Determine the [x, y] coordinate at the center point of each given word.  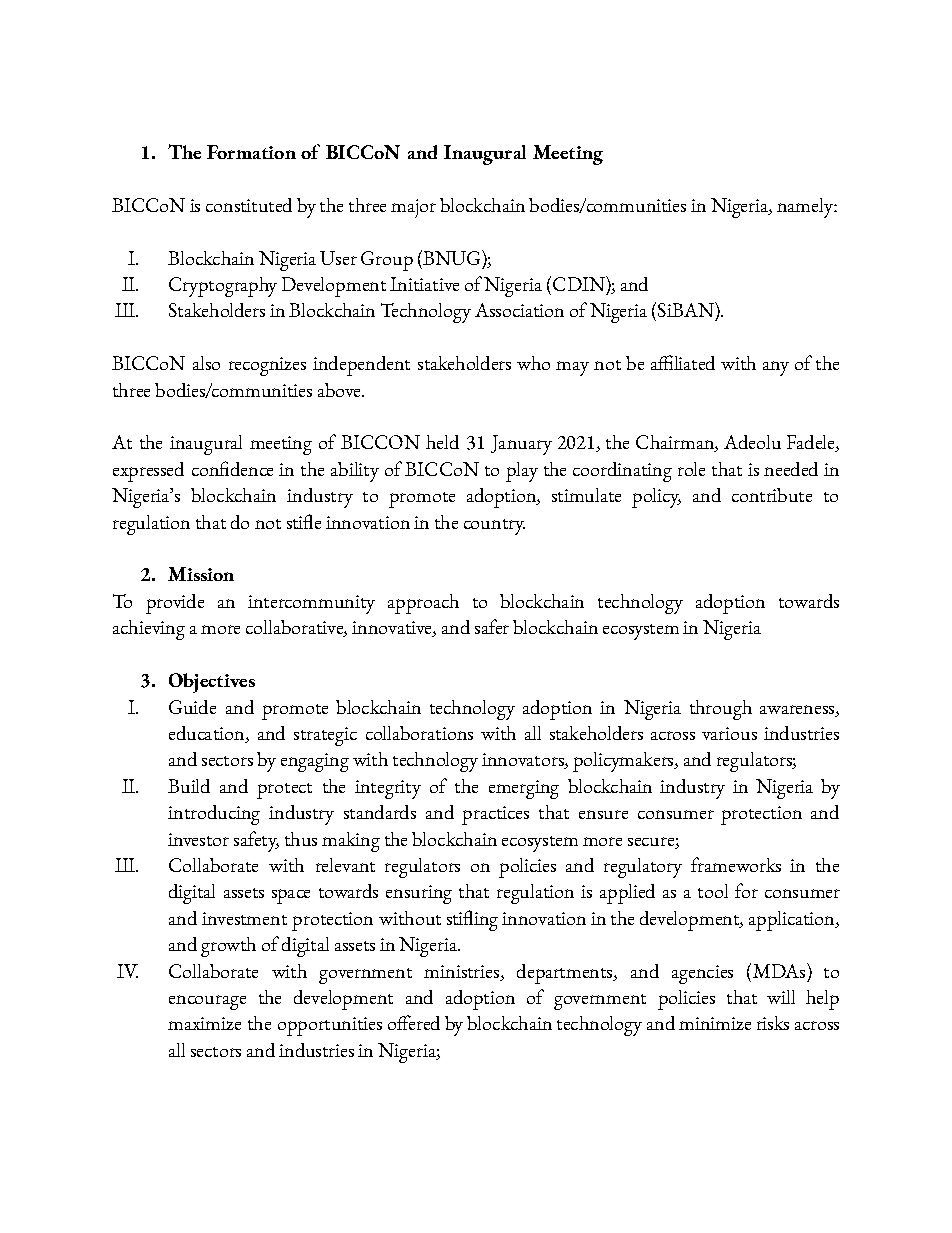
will [781, 997]
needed [791, 469]
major [413, 208]
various [729, 733]
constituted [249, 205]
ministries [461, 971]
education [208, 734]
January [521, 445]
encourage [207, 1002]
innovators [524, 761]
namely [806, 208]
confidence [232, 468]
